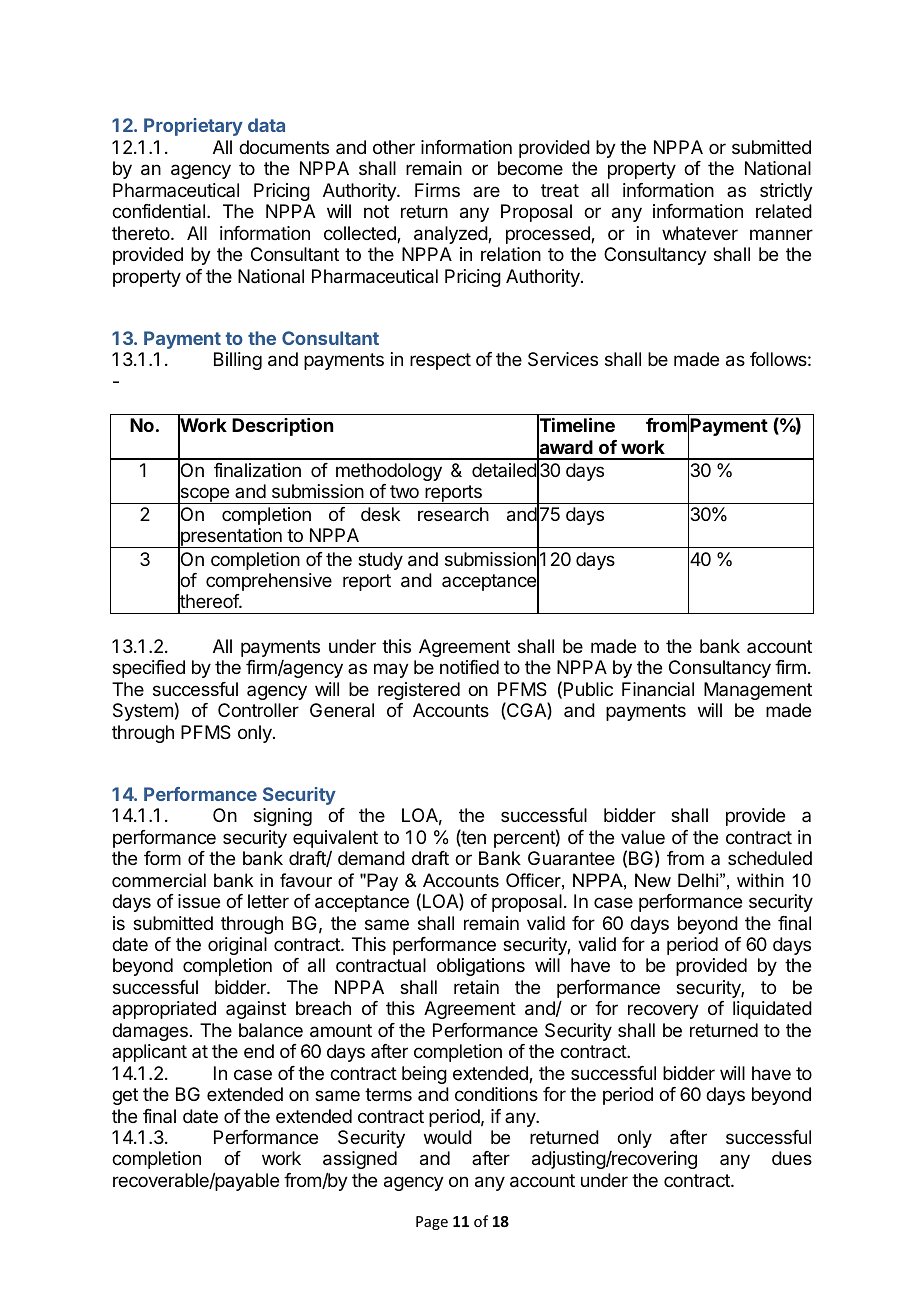 Image resolution: width=924 pixels, height=1308 pixels. Describe the element at coordinates (125, 1096) in the image. I see `get` at that location.
